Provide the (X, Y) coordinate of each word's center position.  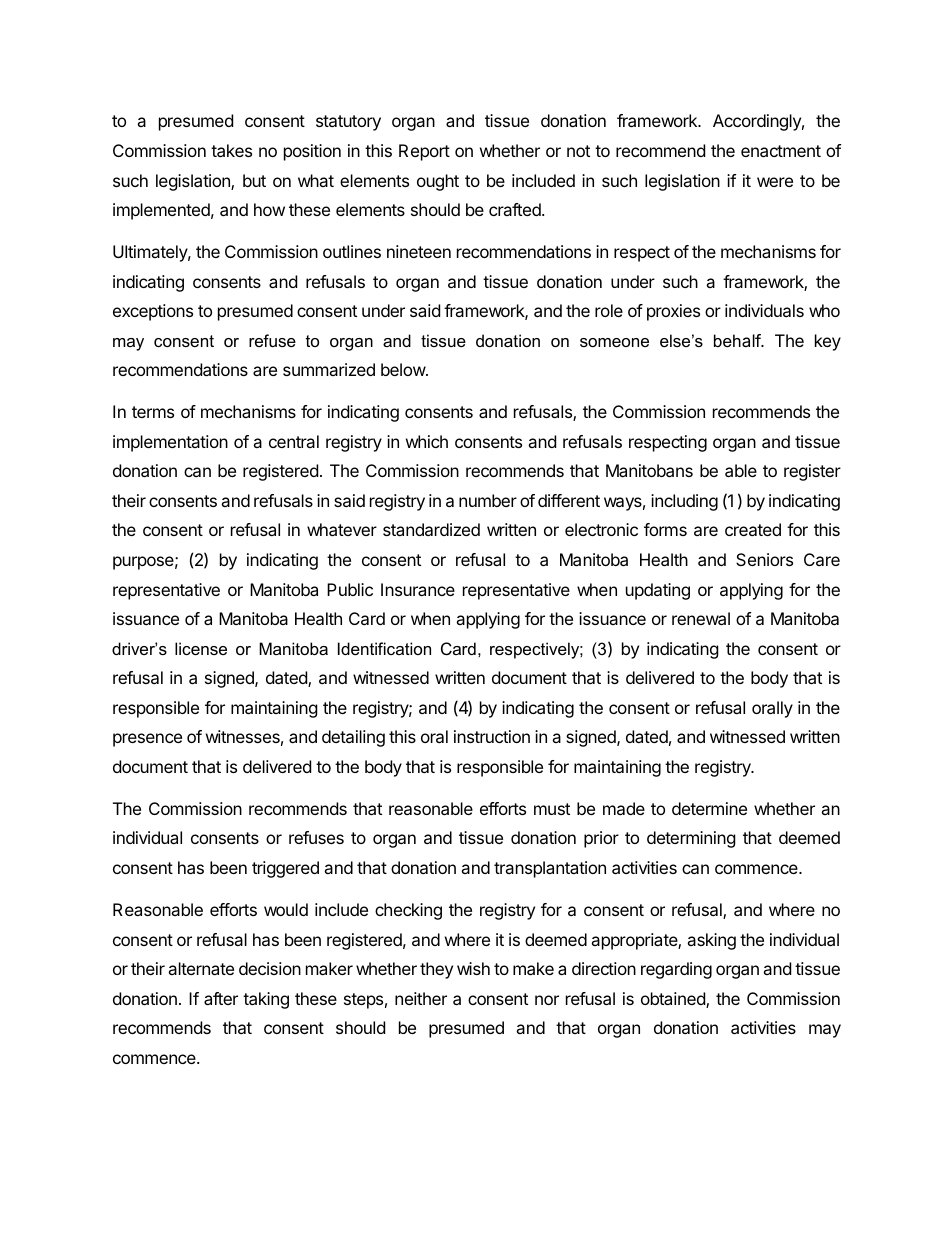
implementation (170, 443)
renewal (701, 618)
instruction (492, 736)
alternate (201, 968)
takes (231, 150)
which (427, 441)
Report (424, 152)
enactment (781, 151)
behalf (738, 340)
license (201, 648)
